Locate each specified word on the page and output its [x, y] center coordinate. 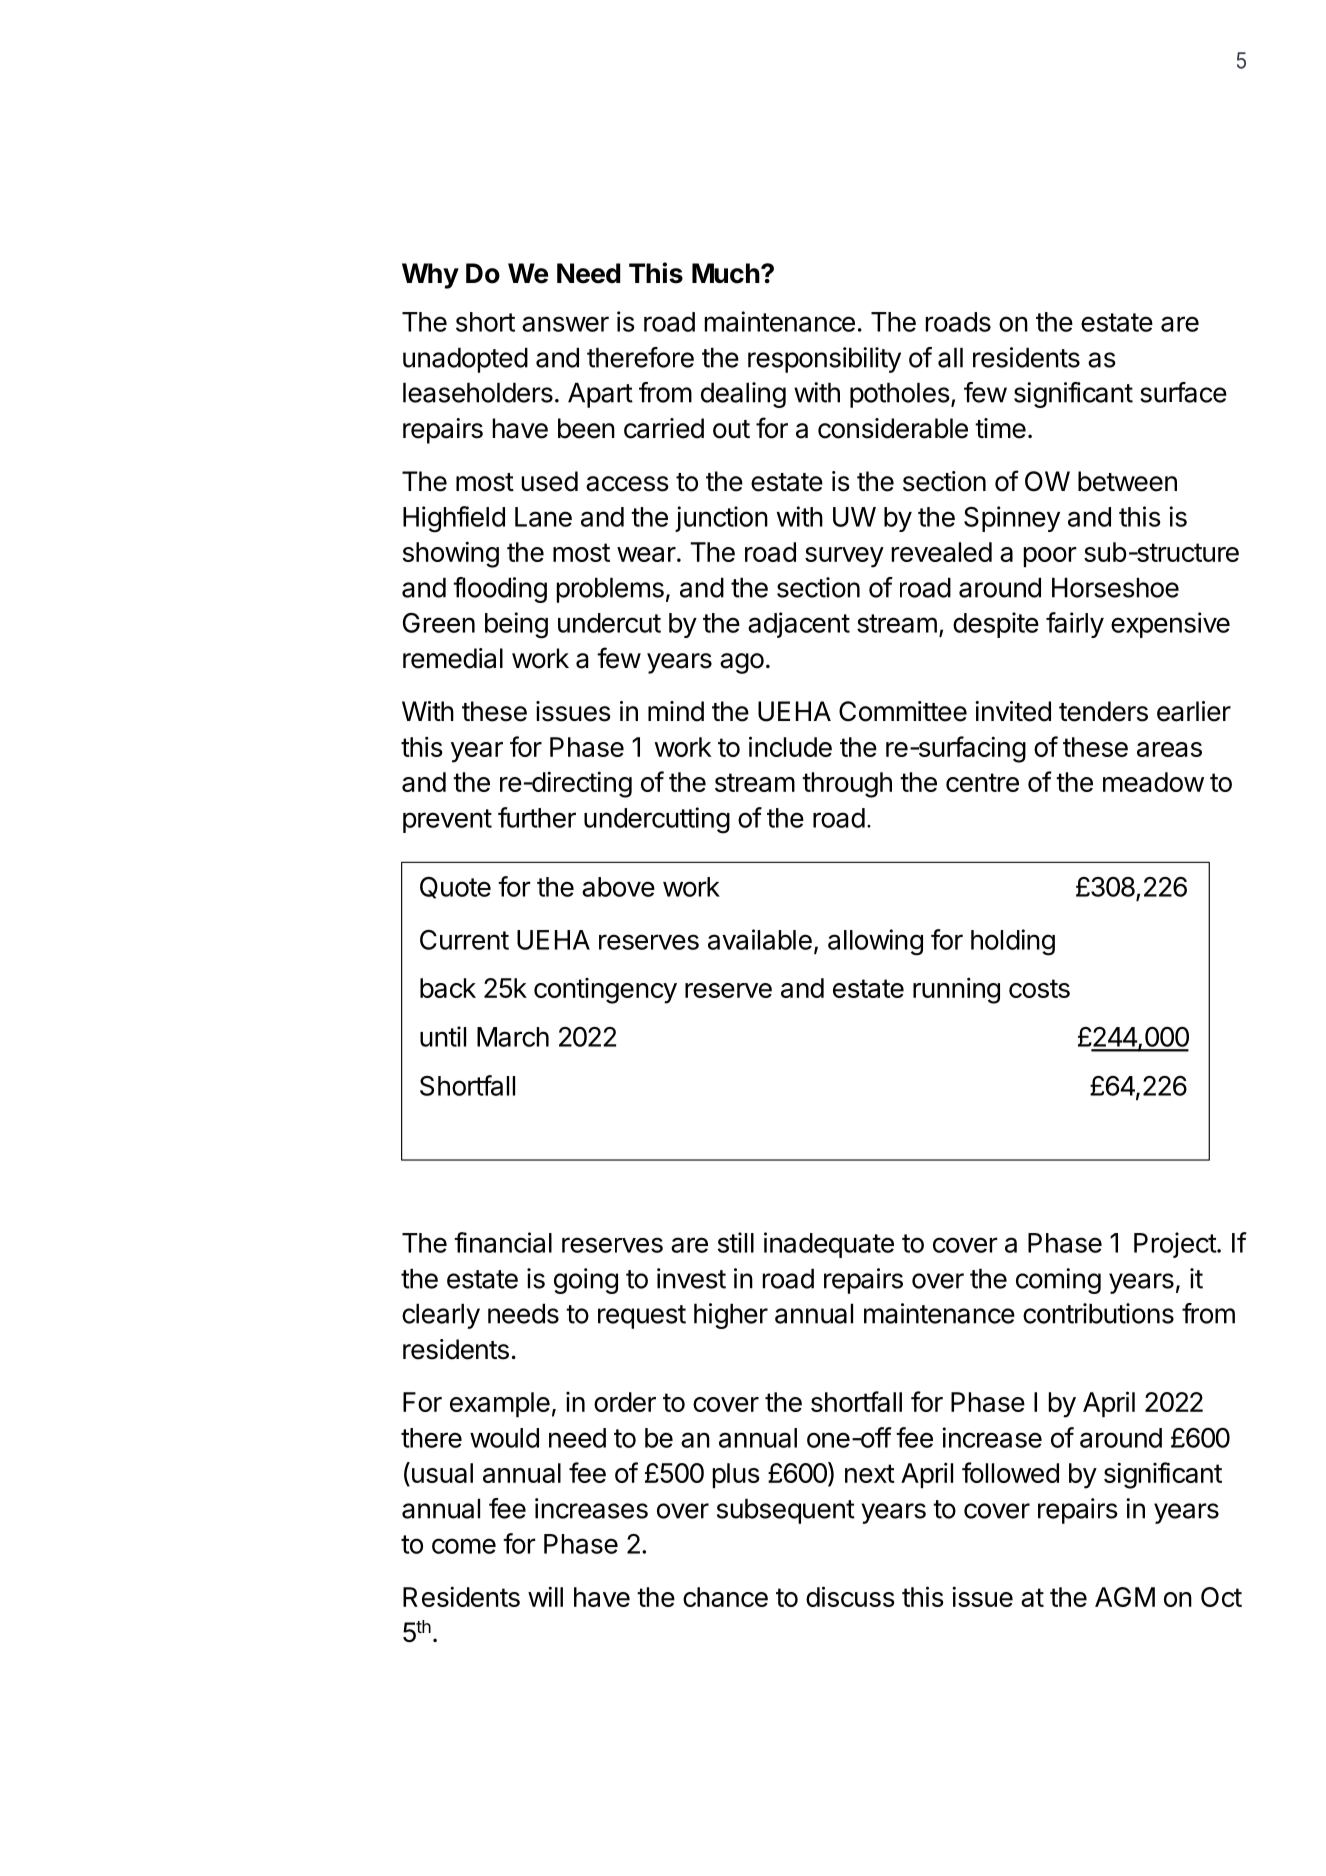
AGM [1125, 1597]
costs [1039, 988]
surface [1183, 392]
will [545, 1596]
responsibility [824, 360]
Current [464, 940]
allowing [875, 942]
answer [565, 324]
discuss [850, 1596]
